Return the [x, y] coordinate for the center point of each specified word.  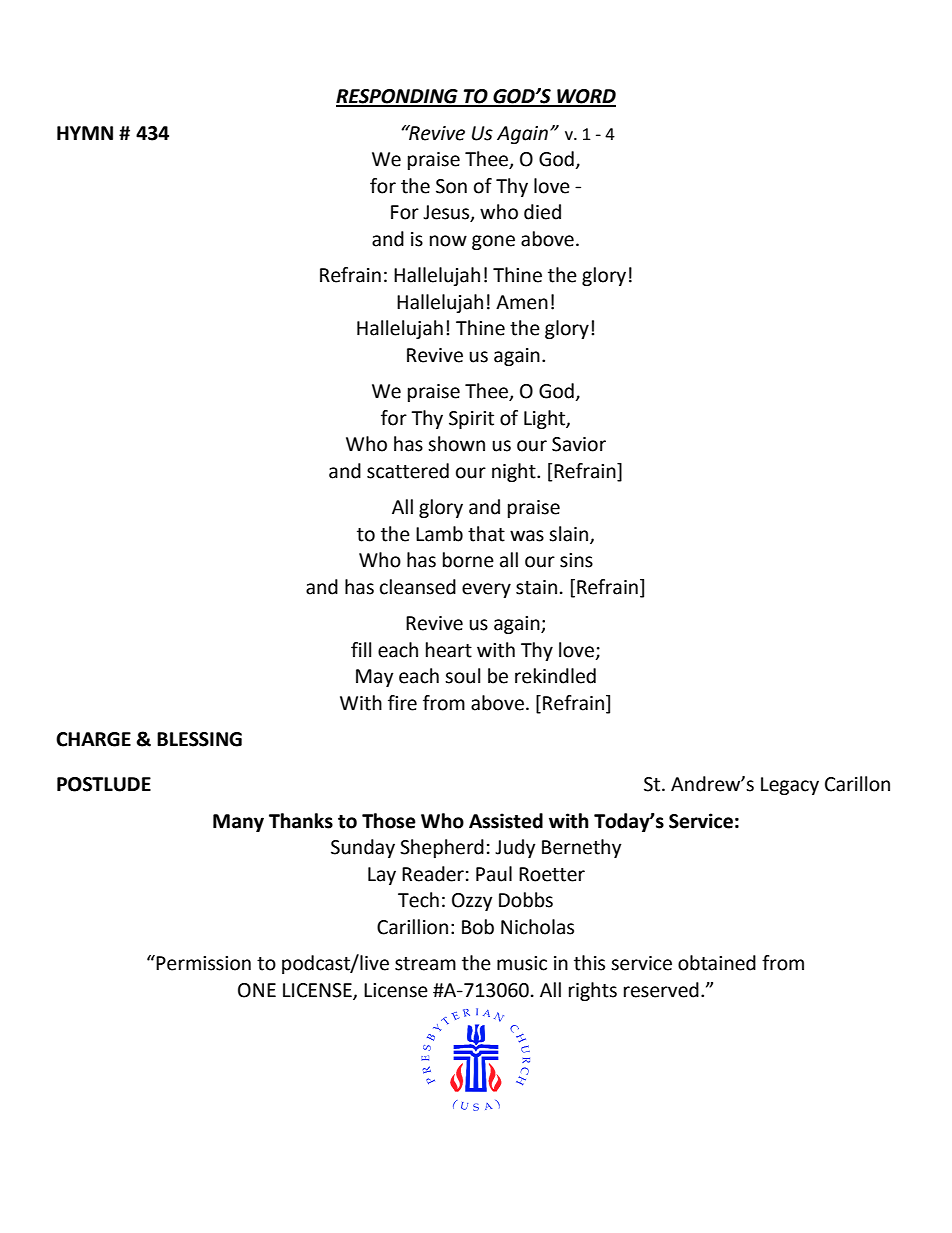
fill [361, 649]
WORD [585, 97]
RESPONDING [398, 97]
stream [425, 964]
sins [576, 560]
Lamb [439, 534]
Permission [203, 963]
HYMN [85, 133]
